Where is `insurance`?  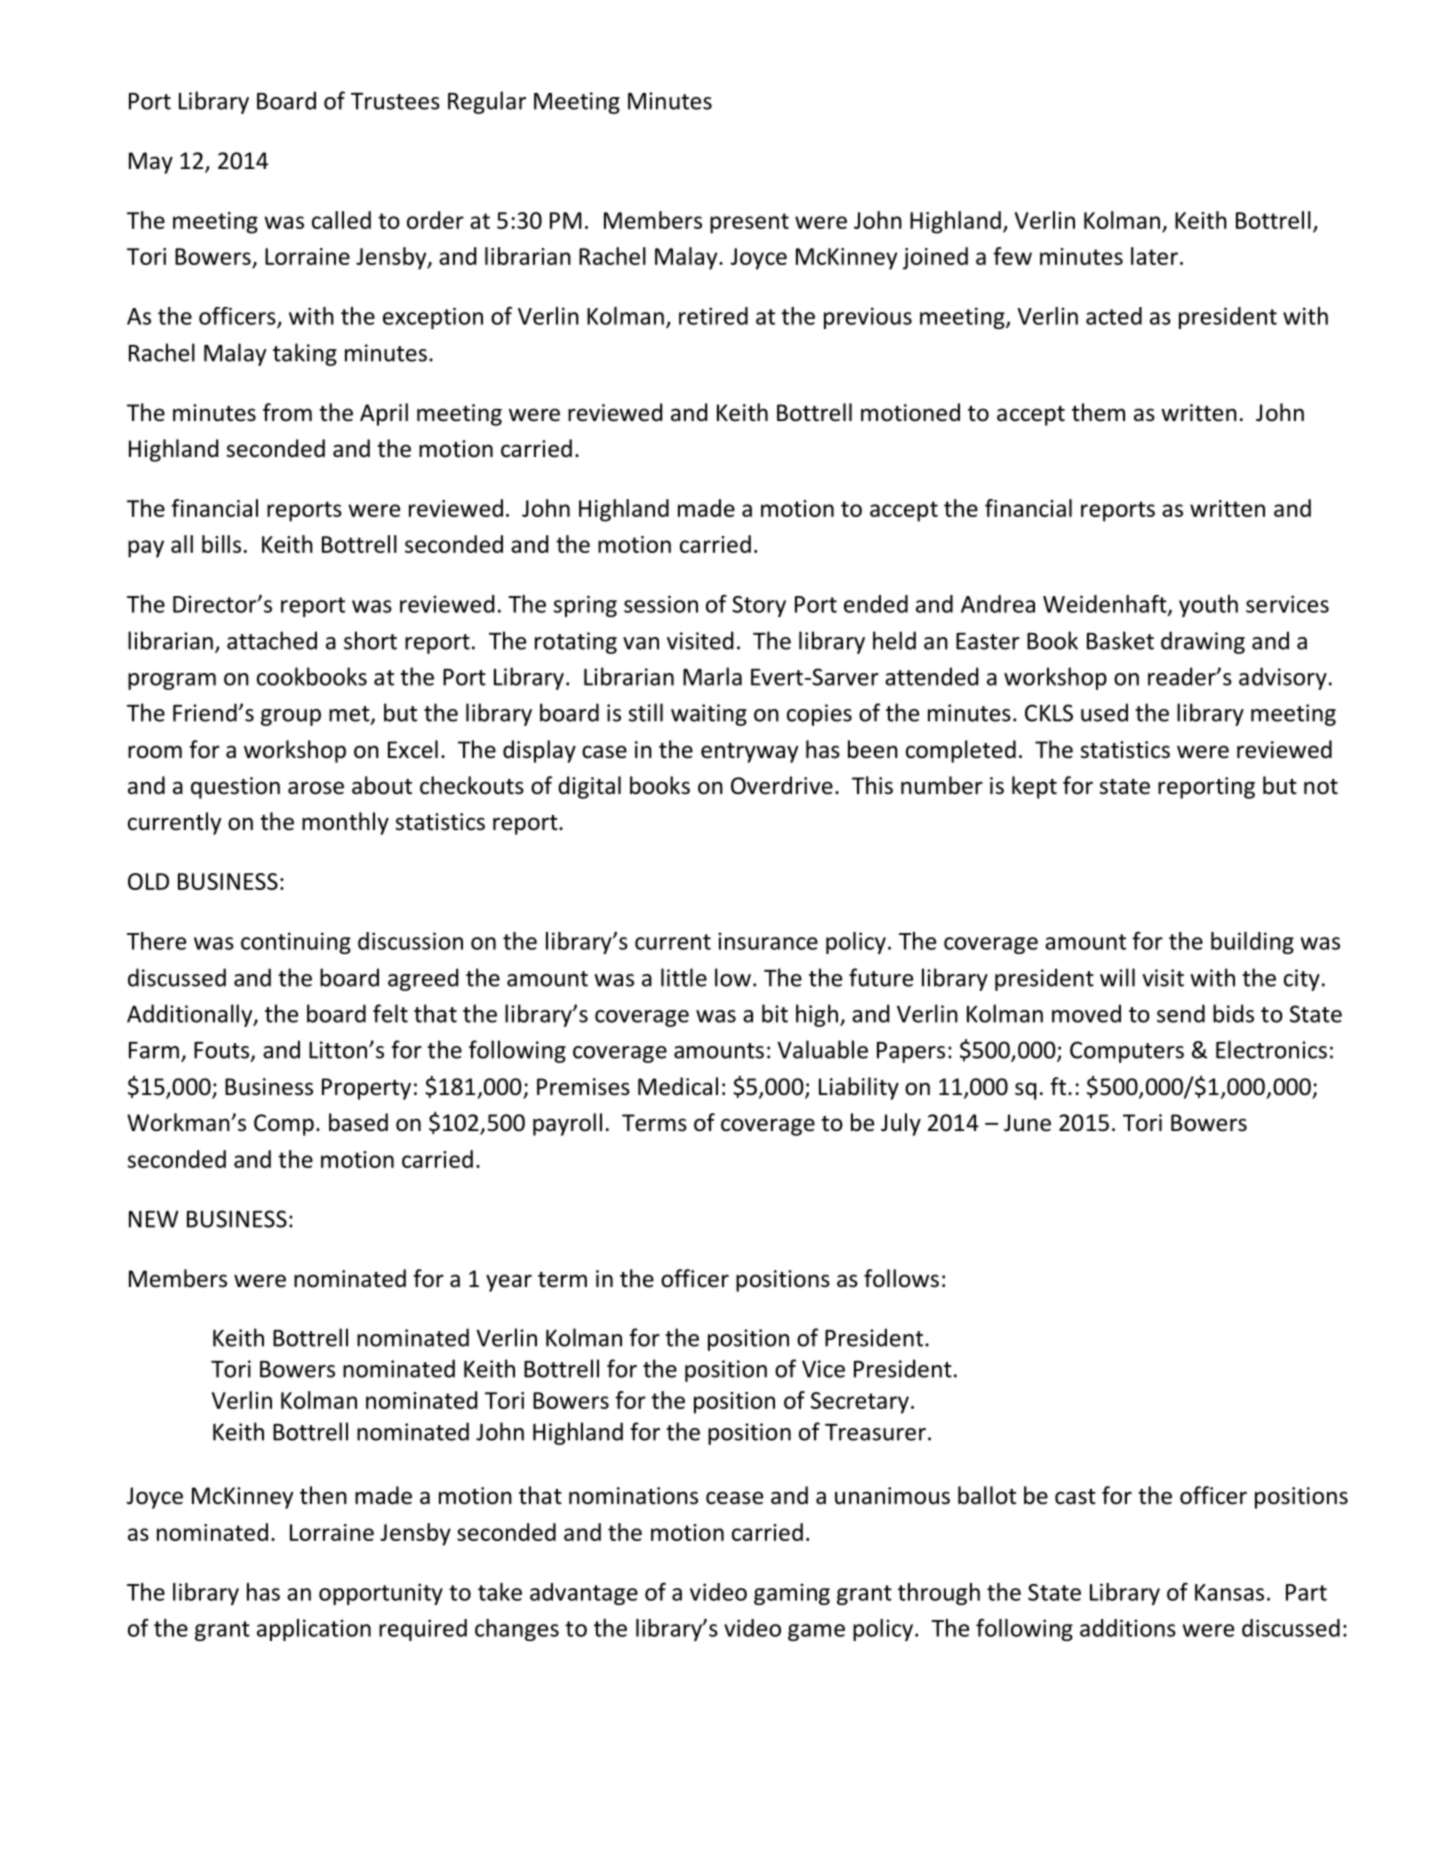 insurance is located at coordinates (768, 941).
